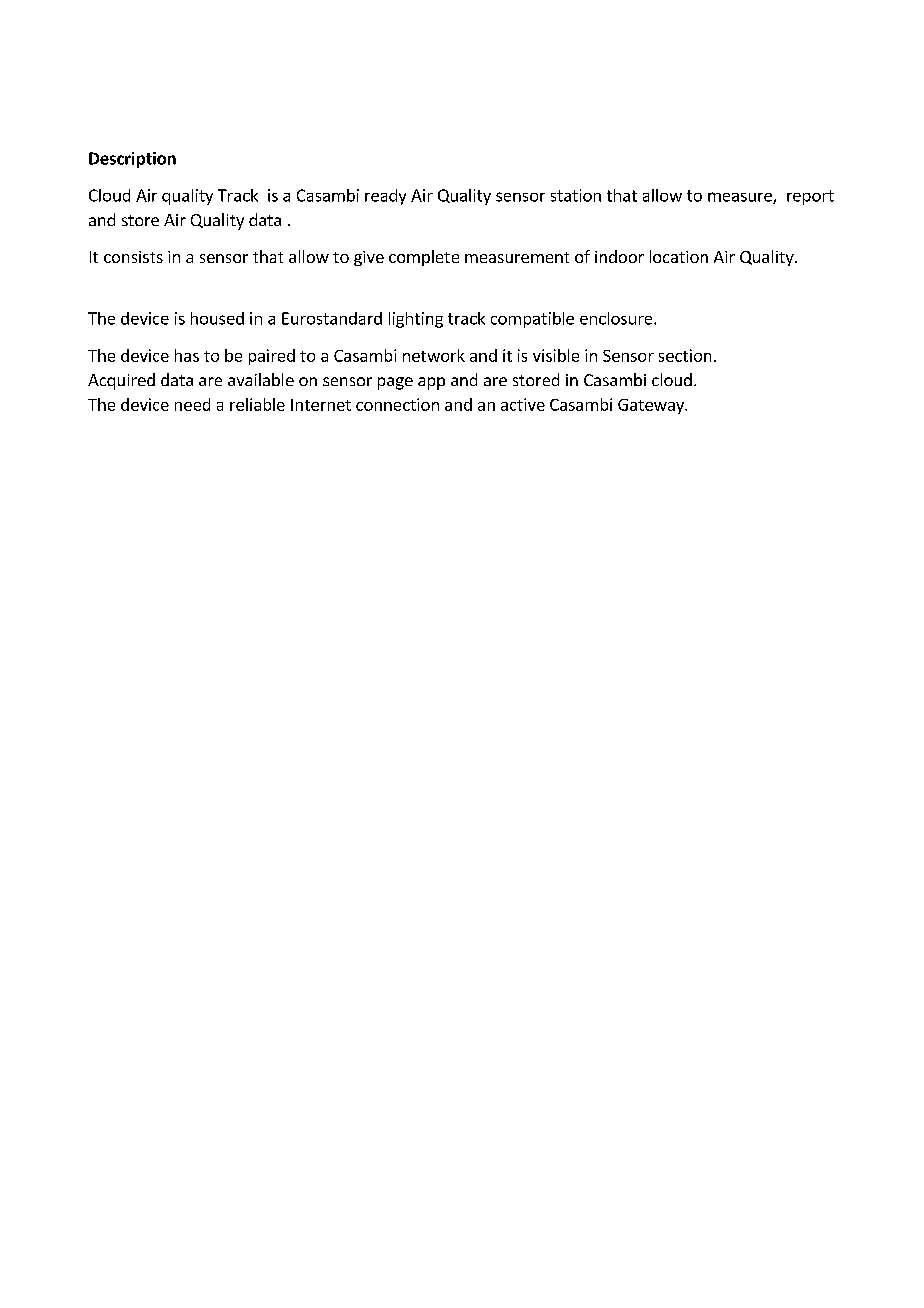 Image resolution: width=924 pixels, height=1308 pixels. I want to click on Description, so click(132, 160).
